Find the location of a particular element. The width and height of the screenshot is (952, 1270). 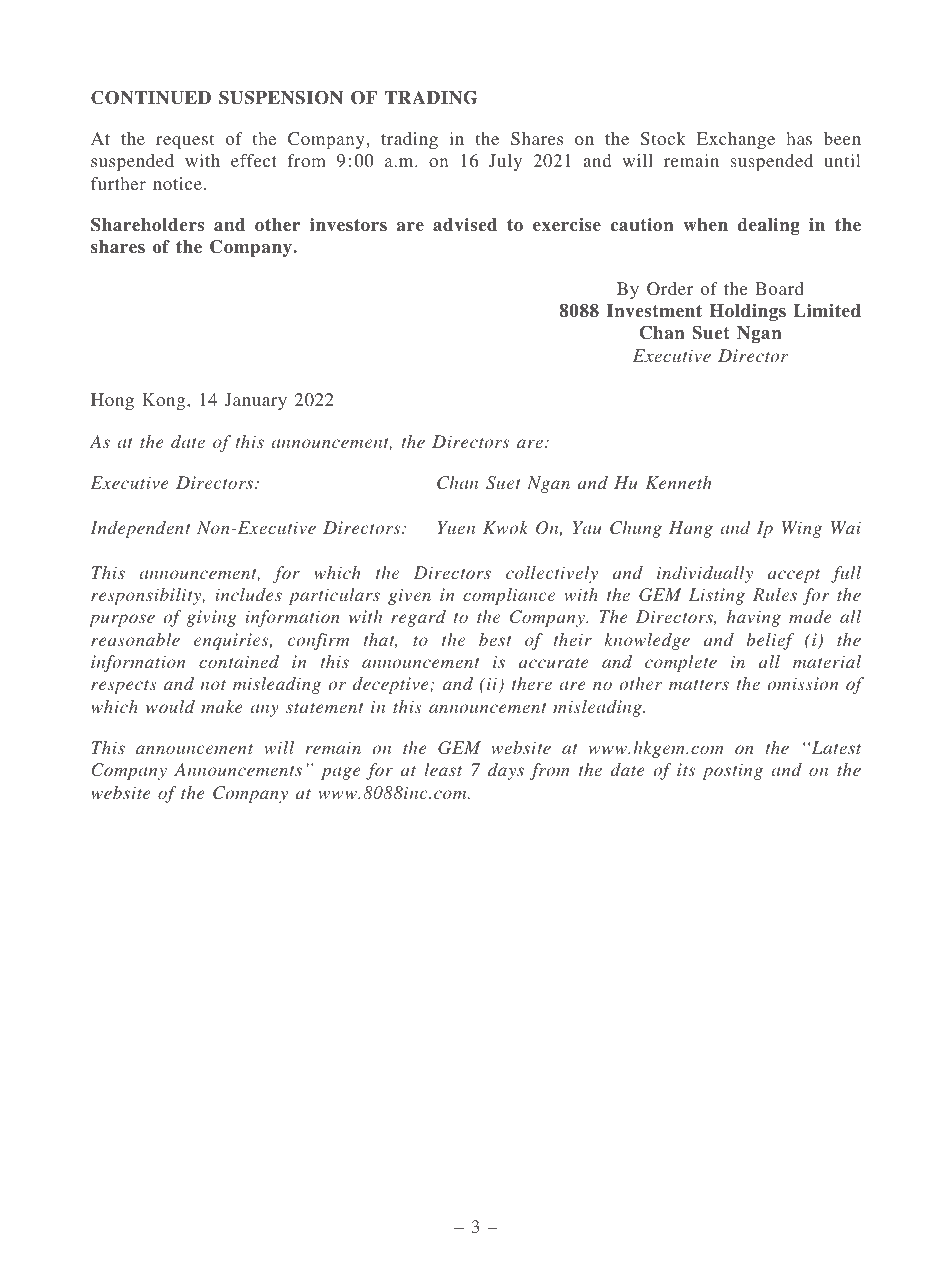

Yuen is located at coordinates (456, 527).
